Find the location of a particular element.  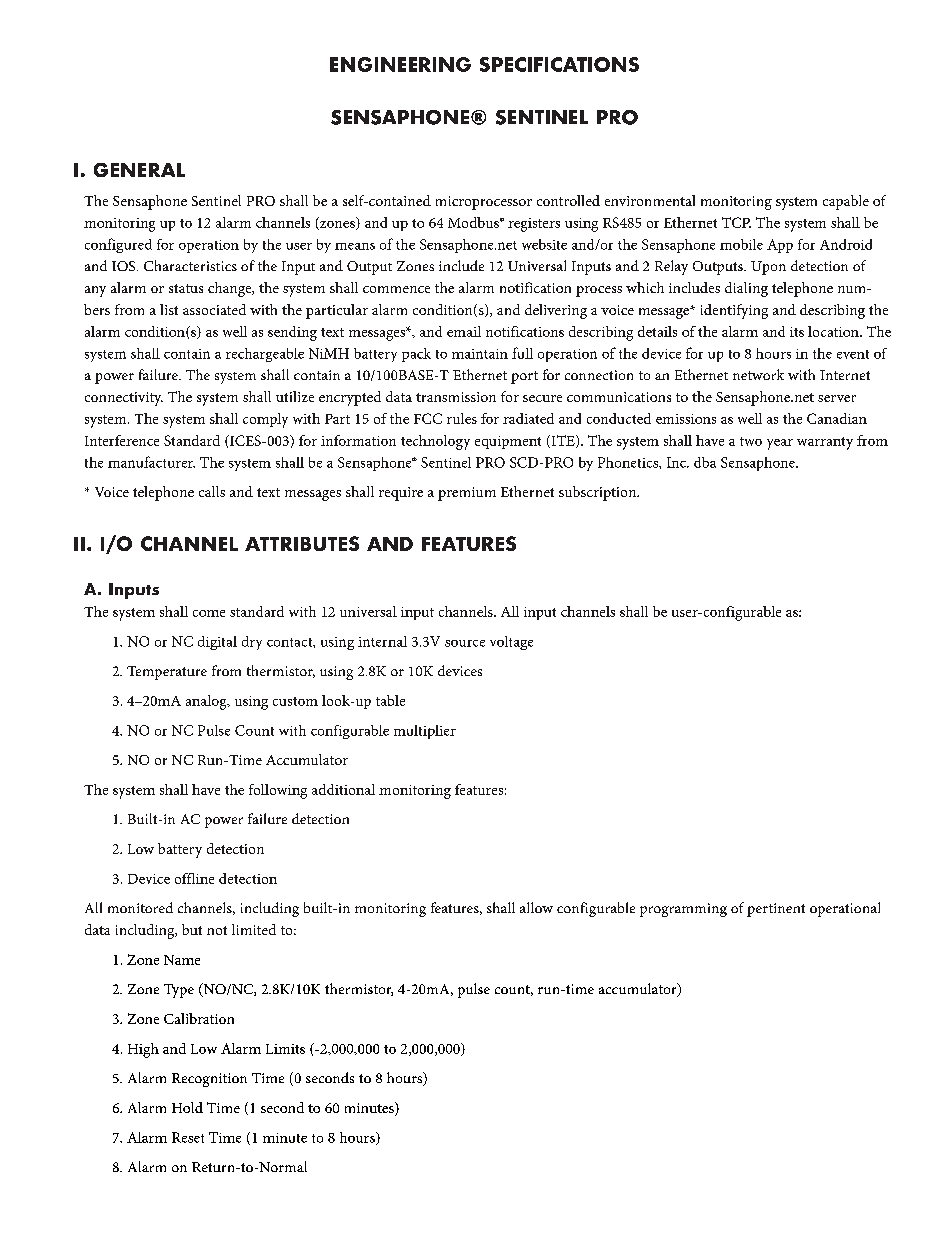

ENGINEERING is located at coordinates (400, 64).
